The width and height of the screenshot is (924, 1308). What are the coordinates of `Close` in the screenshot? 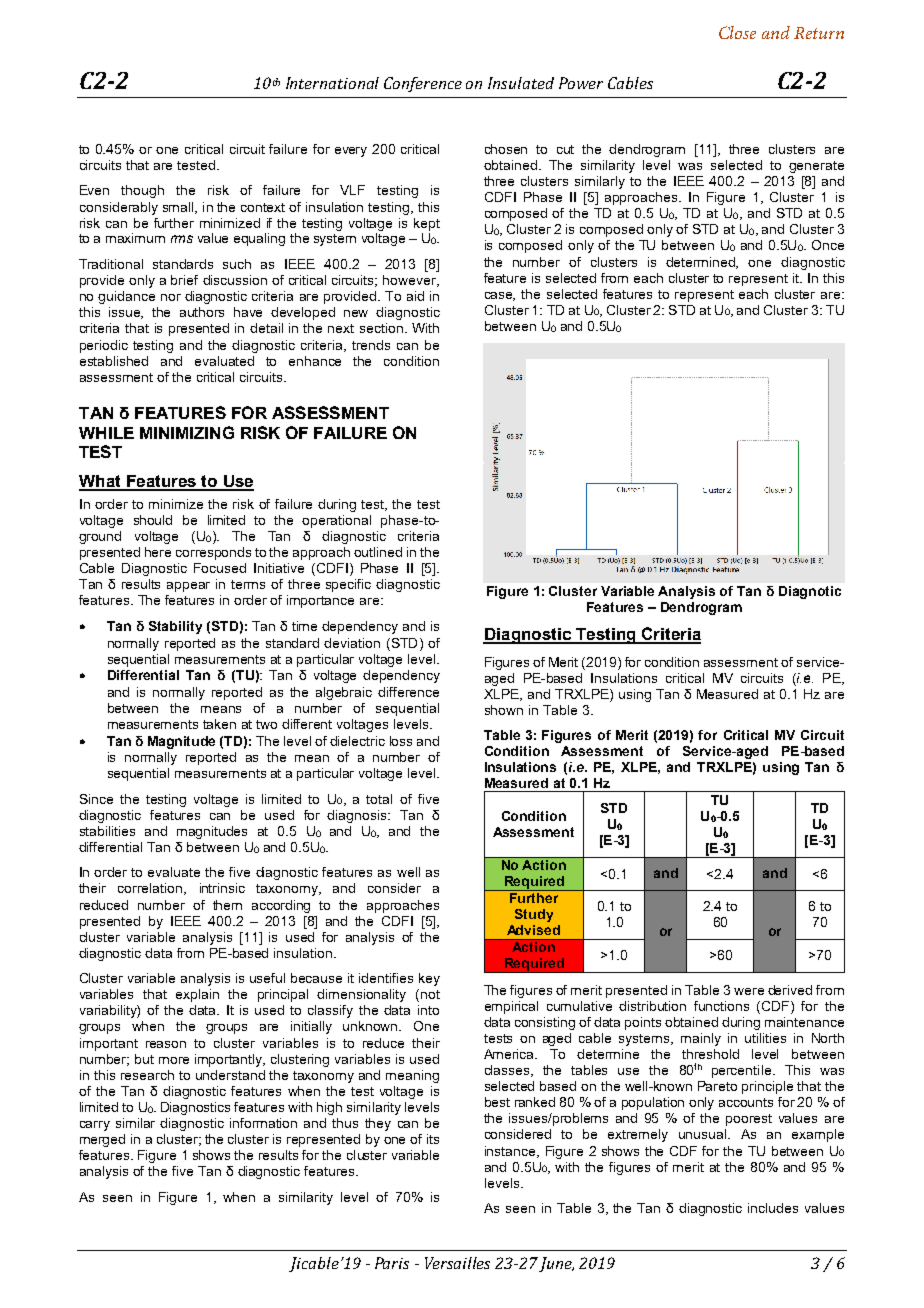 It's located at (737, 32).
